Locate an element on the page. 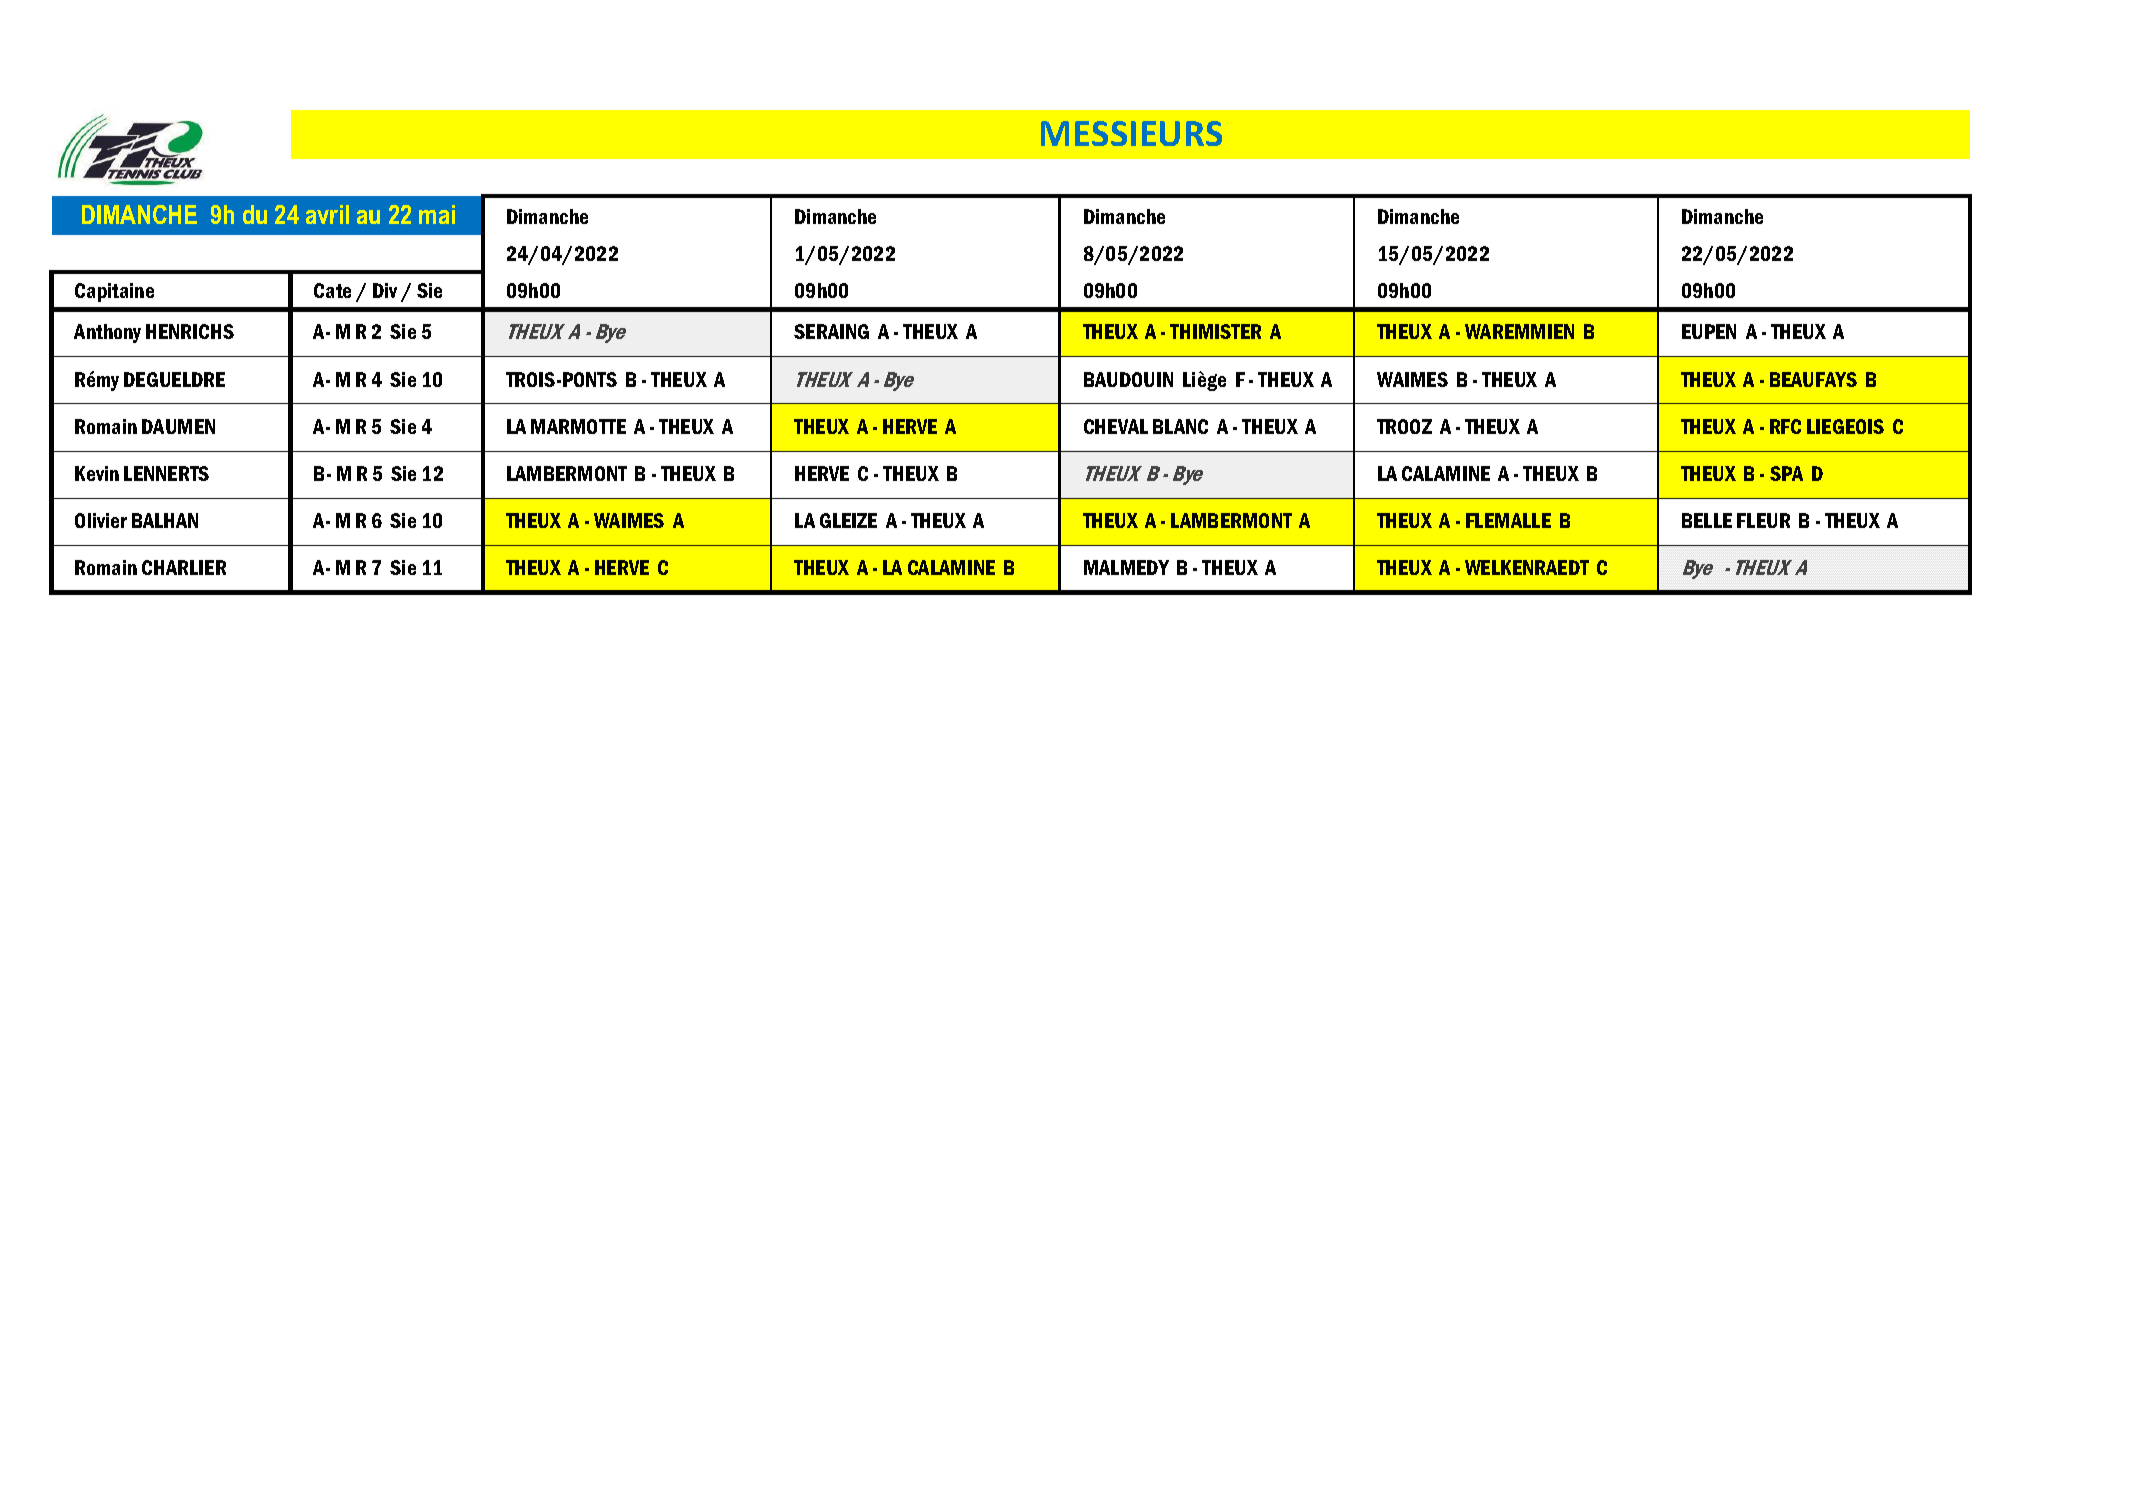 This page has width=2134, height=1509. BLANC is located at coordinates (1180, 426).
